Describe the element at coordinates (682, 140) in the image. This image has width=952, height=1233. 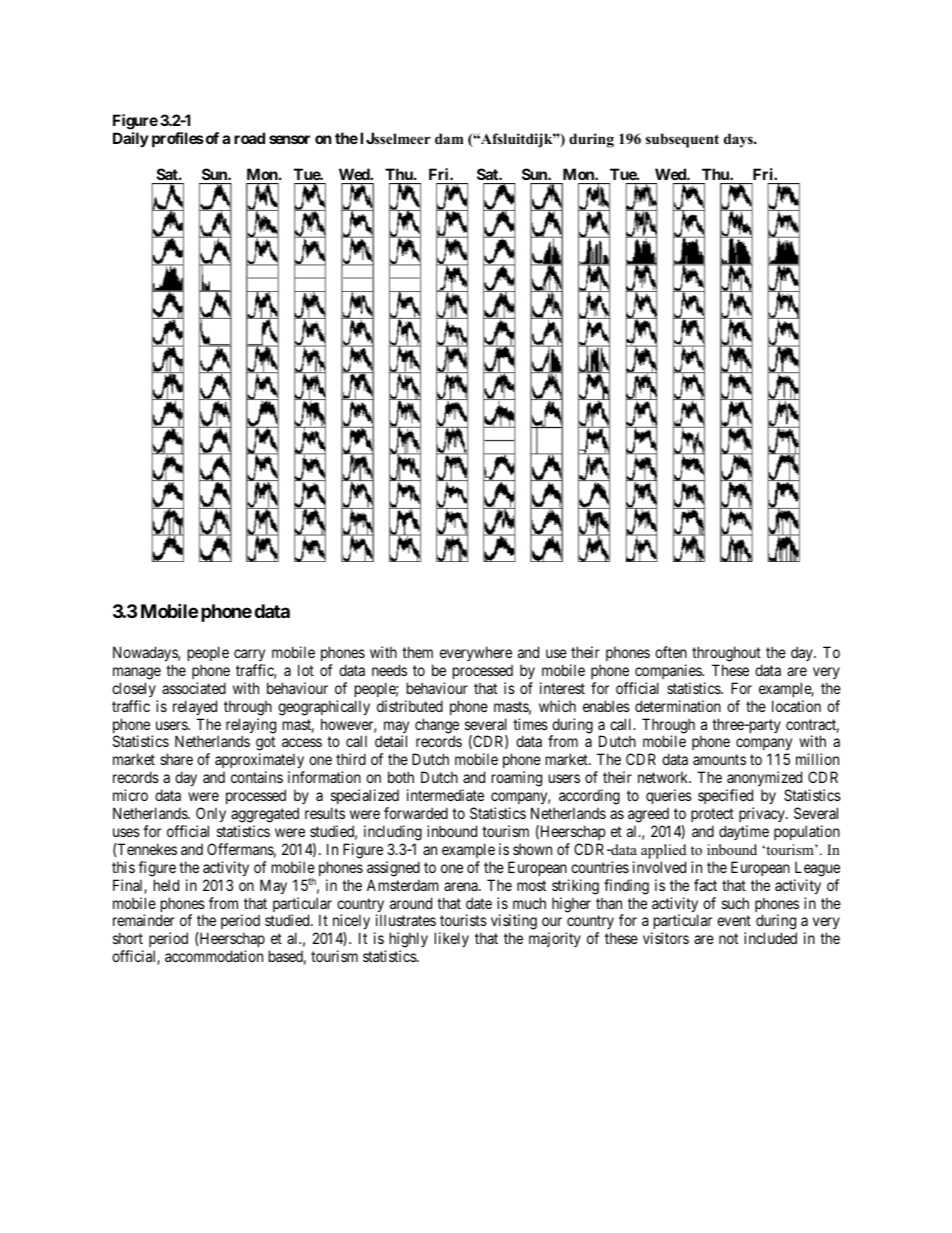
I see `subsequent` at that location.
